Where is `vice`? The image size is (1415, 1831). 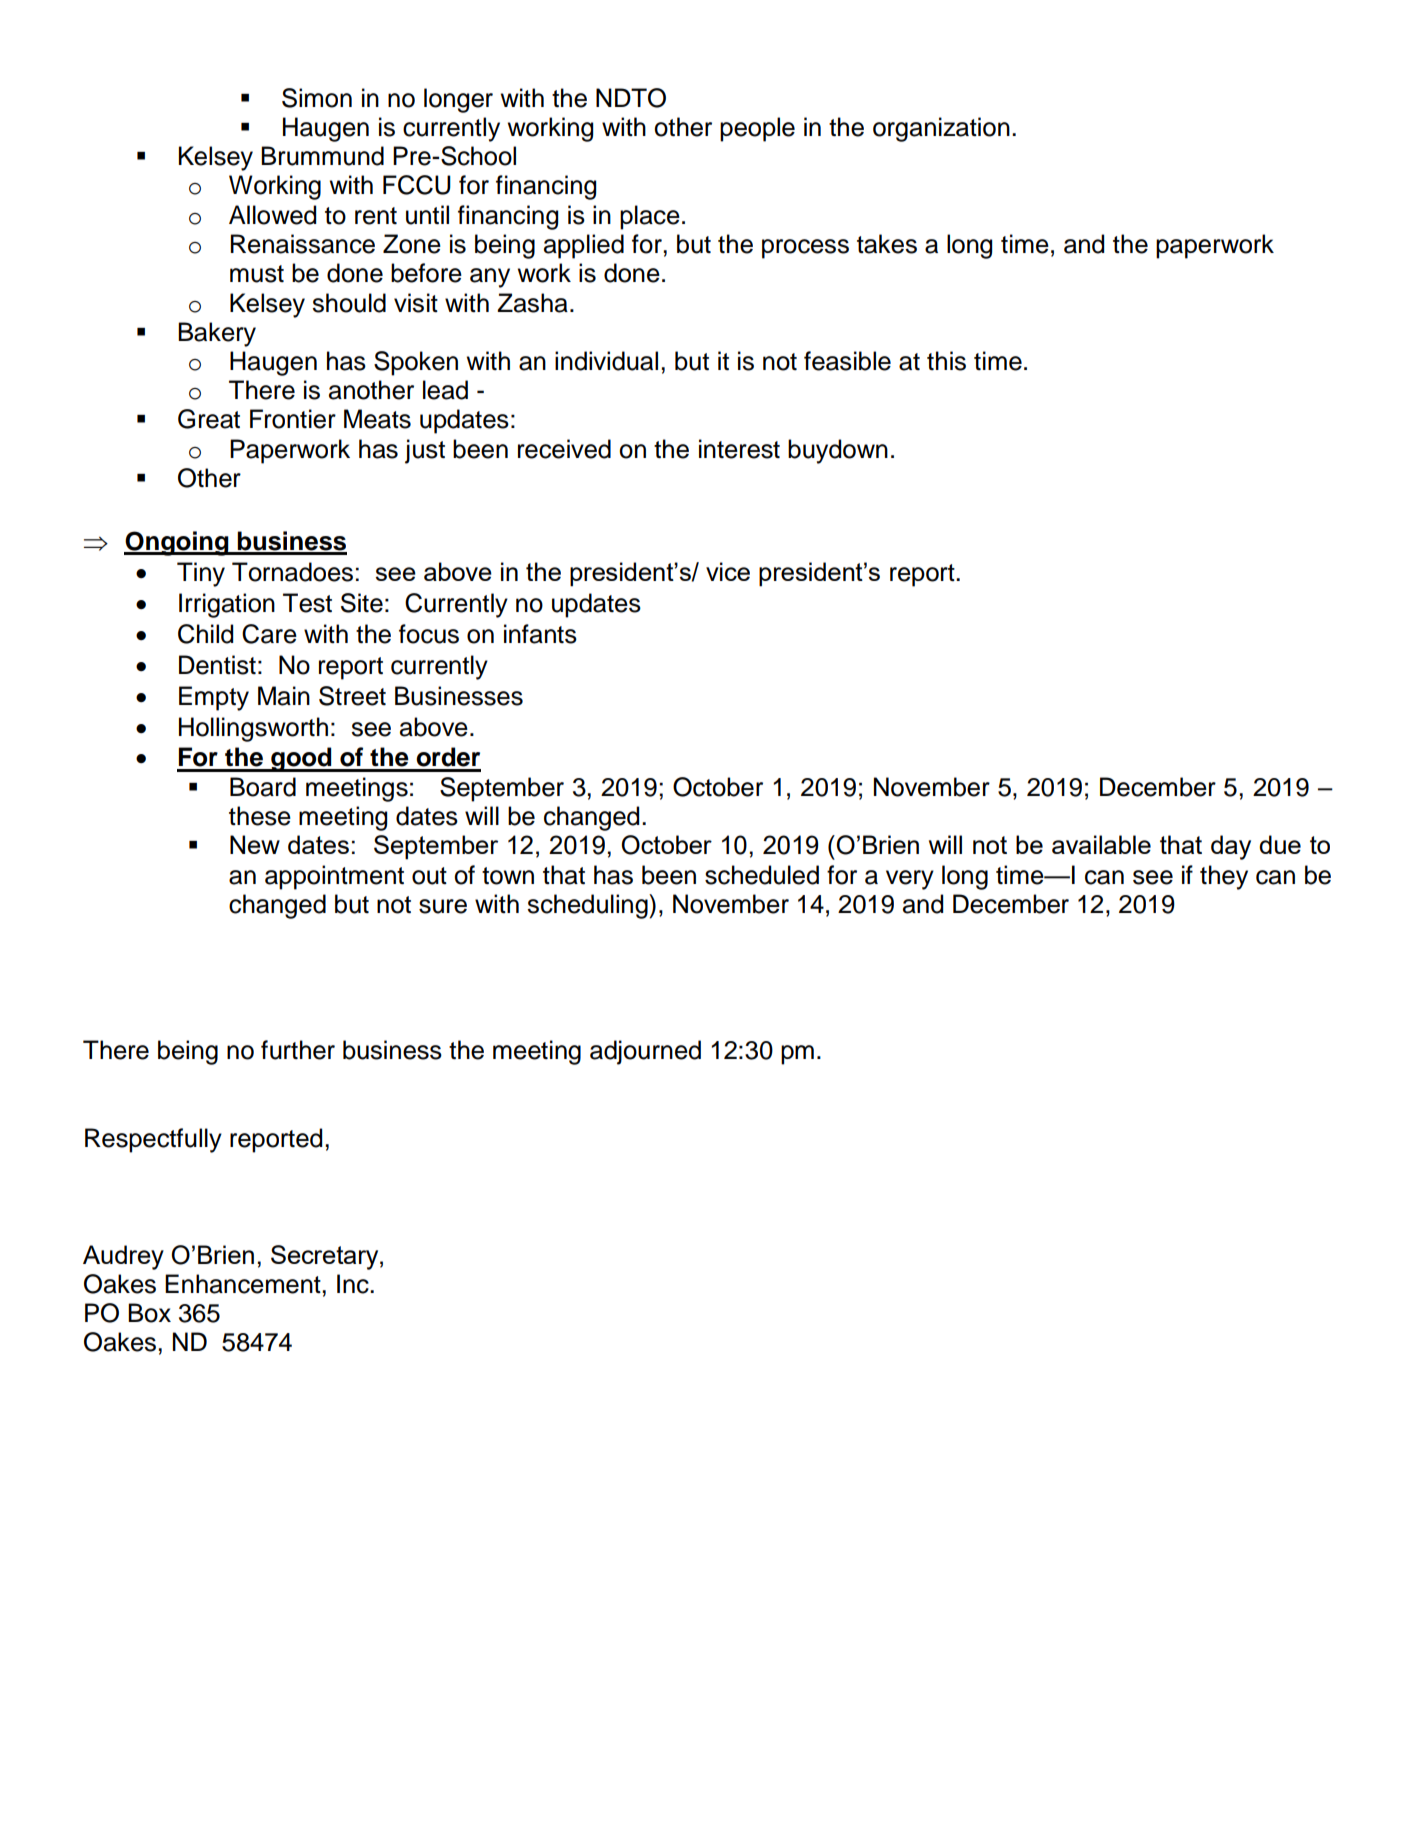 vice is located at coordinates (728, 571).
